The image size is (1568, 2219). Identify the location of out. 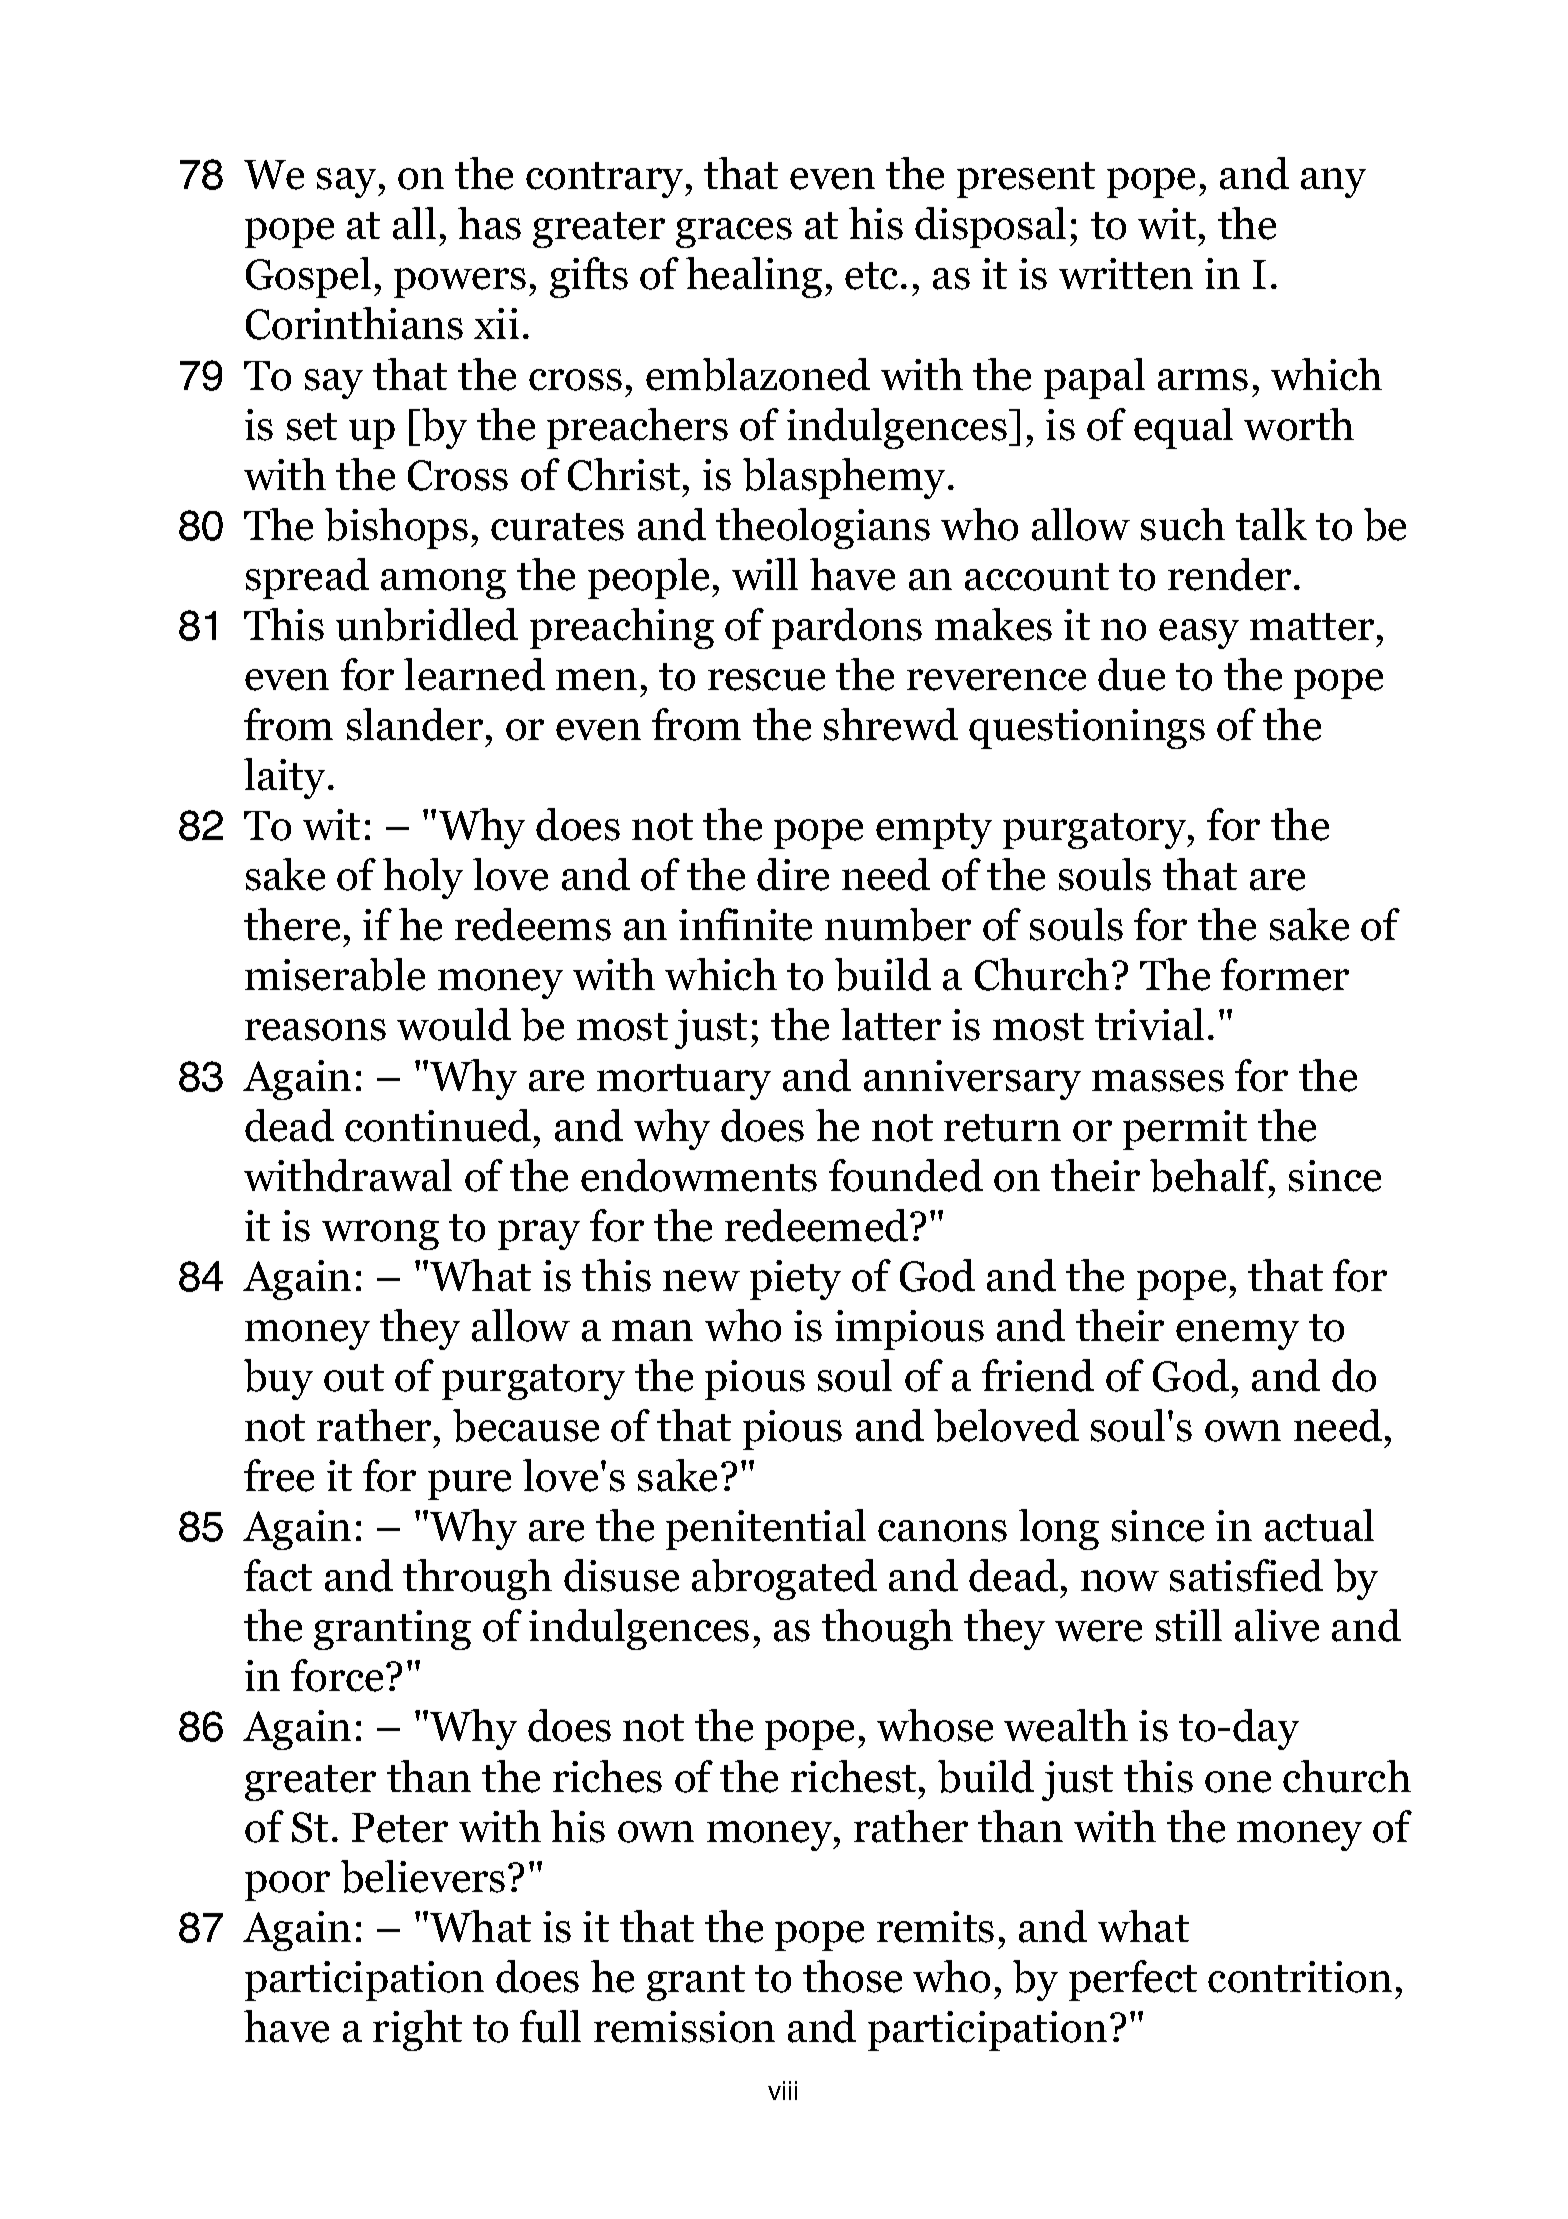
(354, 1378).
